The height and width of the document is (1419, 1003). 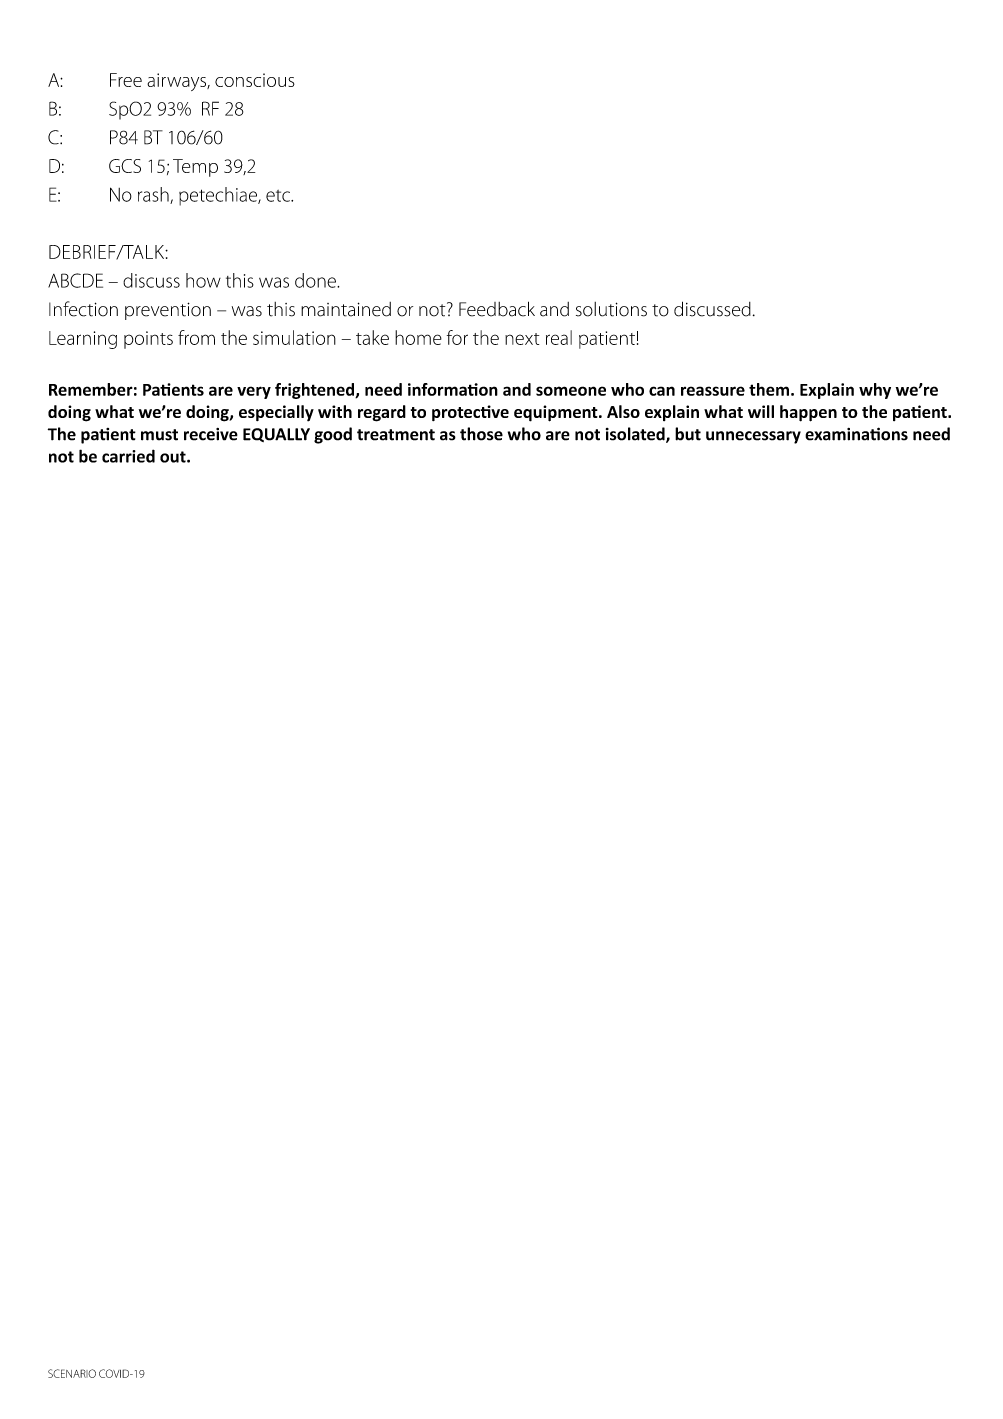 What do you see at coordinates (753, 437) in the document?
I see `unnecessary` at bounding box center [753, 437].
